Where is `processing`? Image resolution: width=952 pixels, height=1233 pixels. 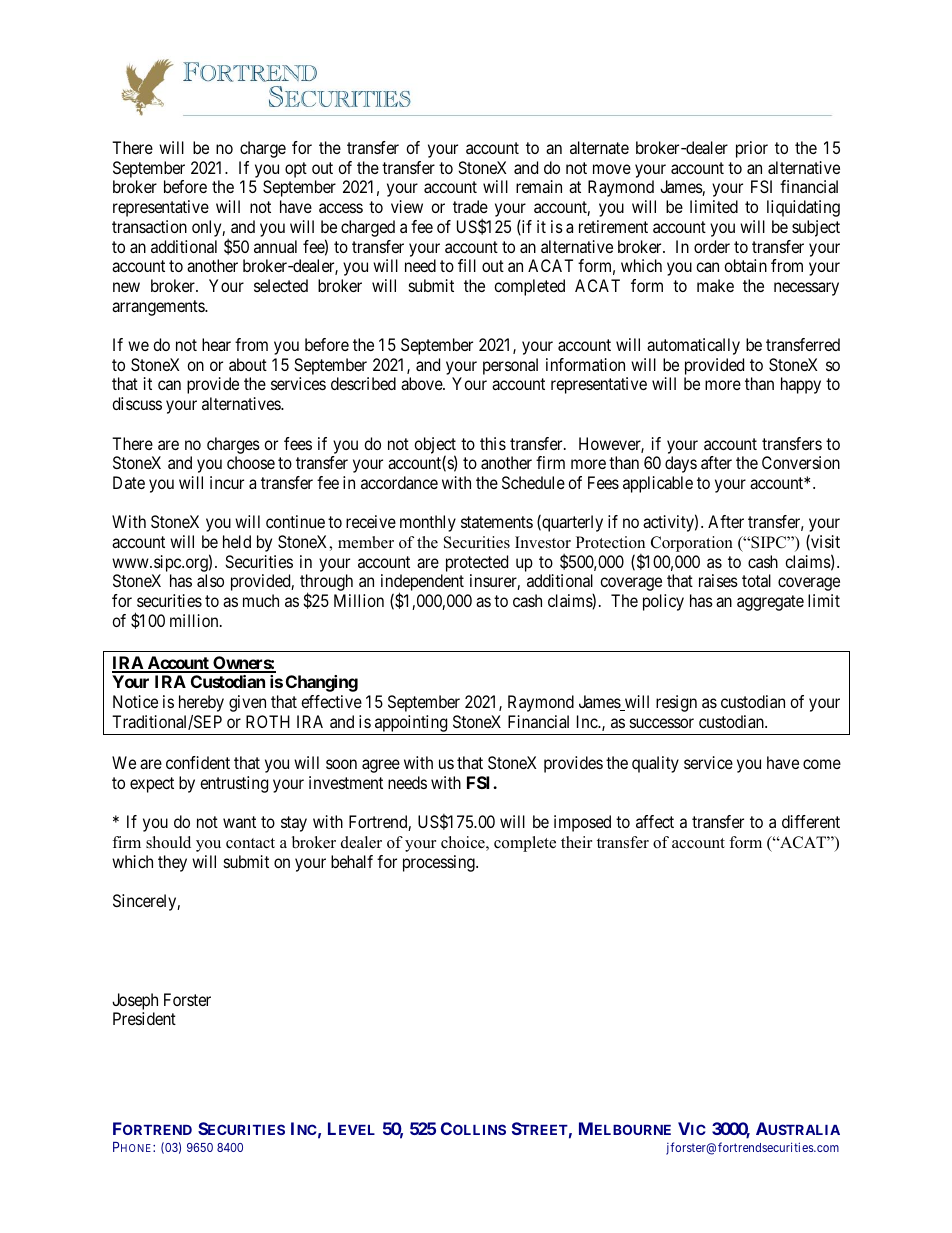 processing is located at coordinates (440, 863).
